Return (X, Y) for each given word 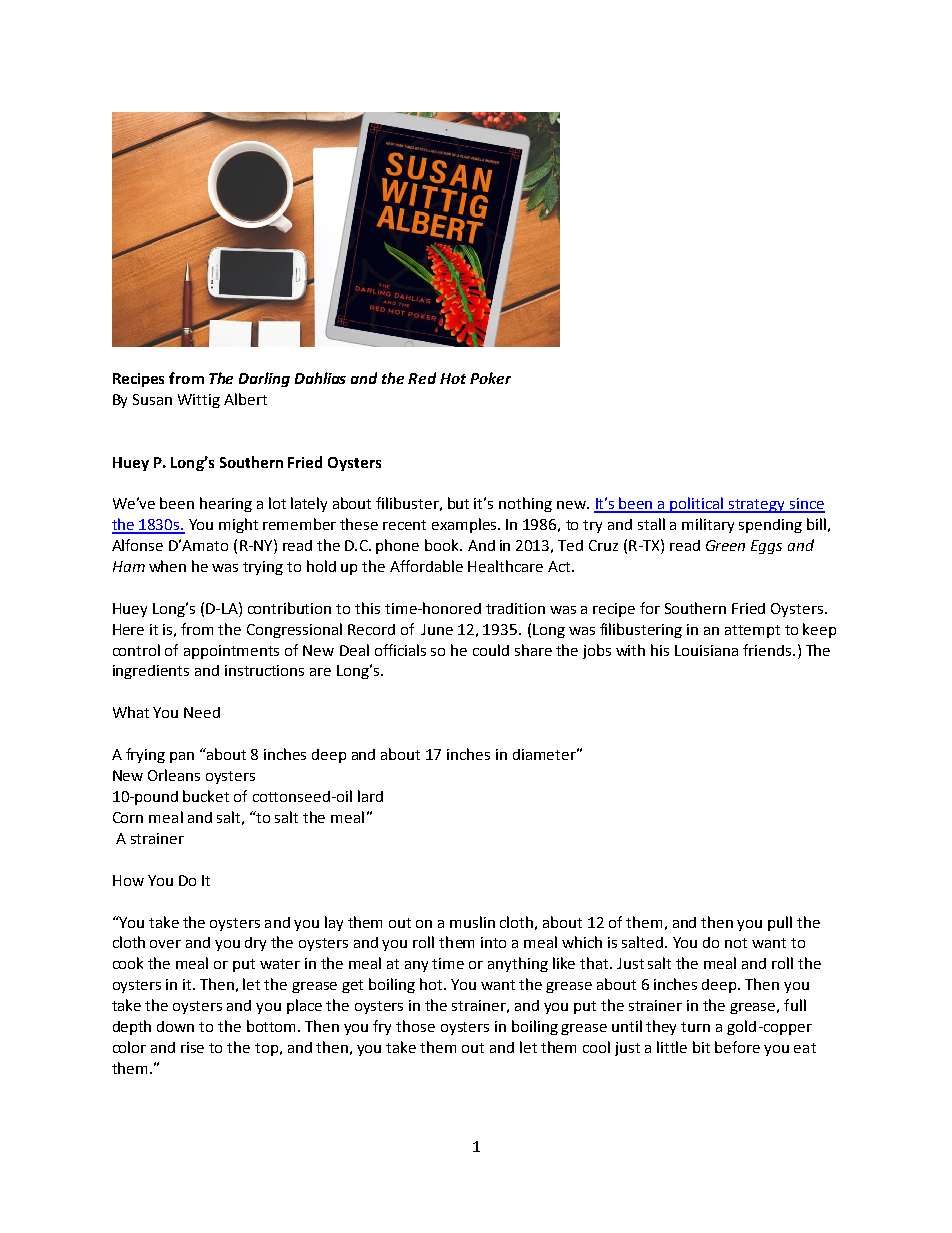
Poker (490, 378)
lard (370, 796)
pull (780, 923)
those (415, 1026)
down (175, 1026)
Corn (128, 817)
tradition (515, 608)
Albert (245, 399)
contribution (289, 608)
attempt (752, 631)
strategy (757, 506)
